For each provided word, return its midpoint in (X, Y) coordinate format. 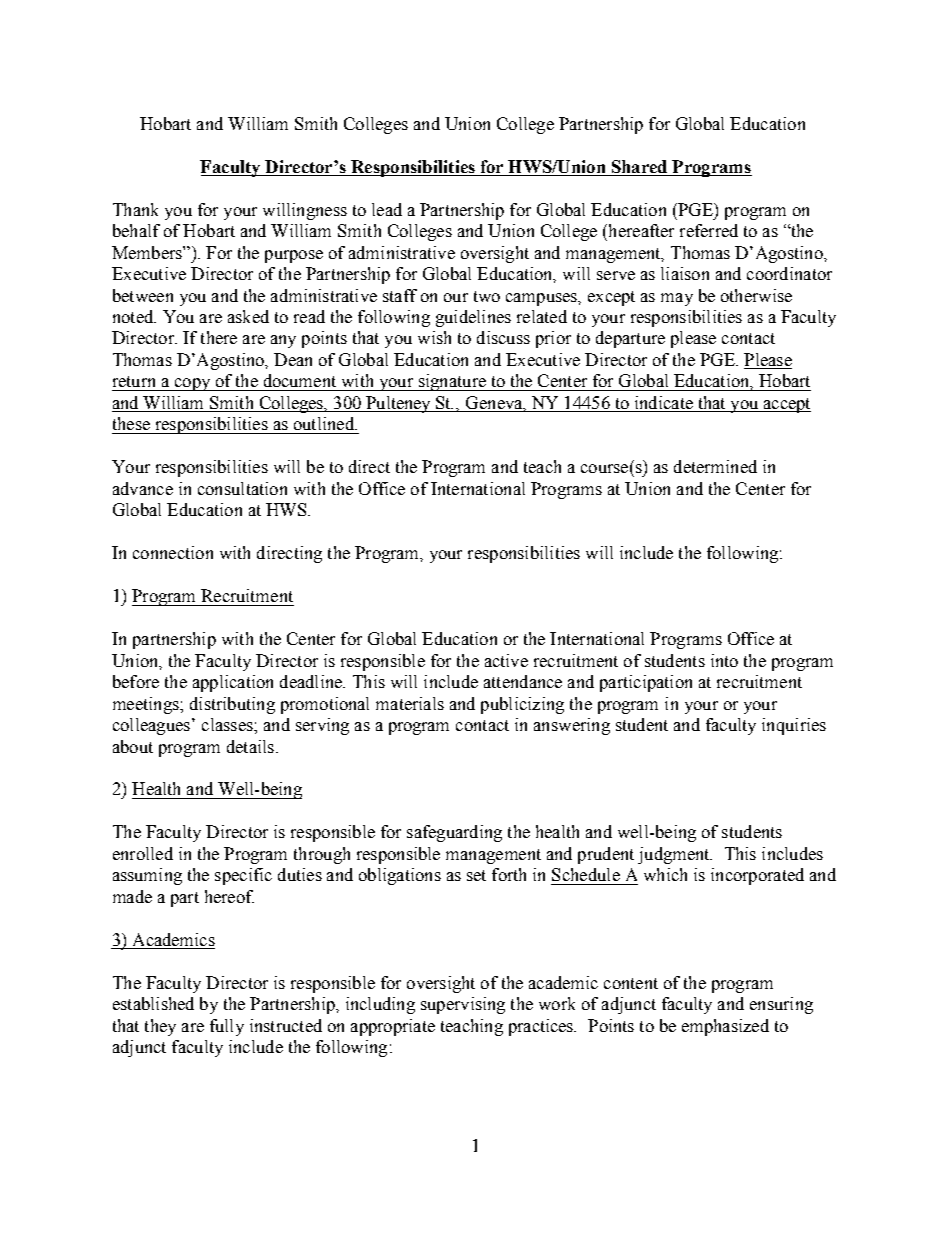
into (724, 660)
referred (709, 230)
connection (173, 552)
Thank (135, 209)
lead (387, 209)
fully (227, 1027)
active (506, 660)
